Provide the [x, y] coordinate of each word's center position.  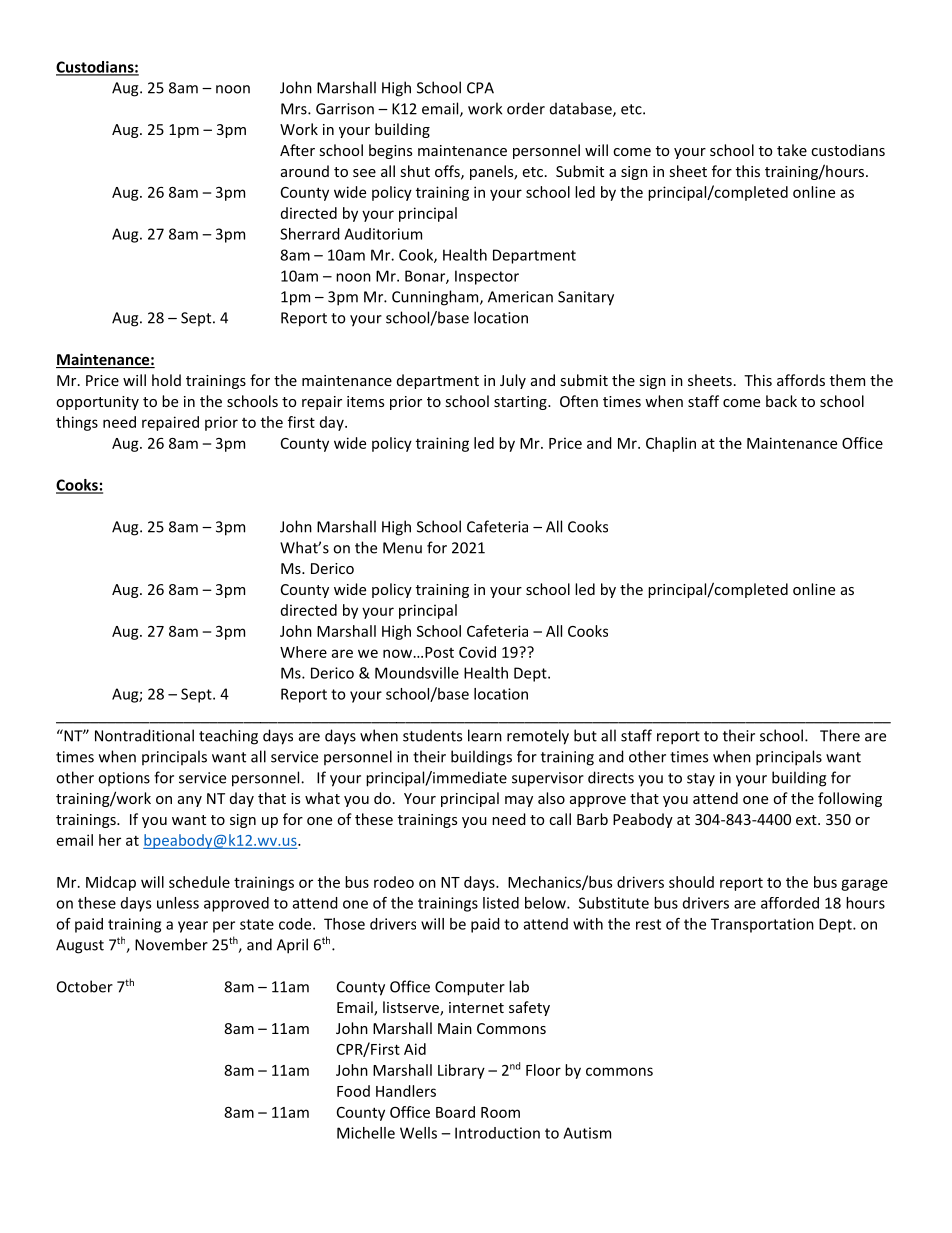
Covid [477, 652]
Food [353, 1091]
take [792, 150]
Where [303, 652]
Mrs [295, 109]
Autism [587, 1133]
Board [455, 1112]
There [840, 735]
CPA [480, 88]
